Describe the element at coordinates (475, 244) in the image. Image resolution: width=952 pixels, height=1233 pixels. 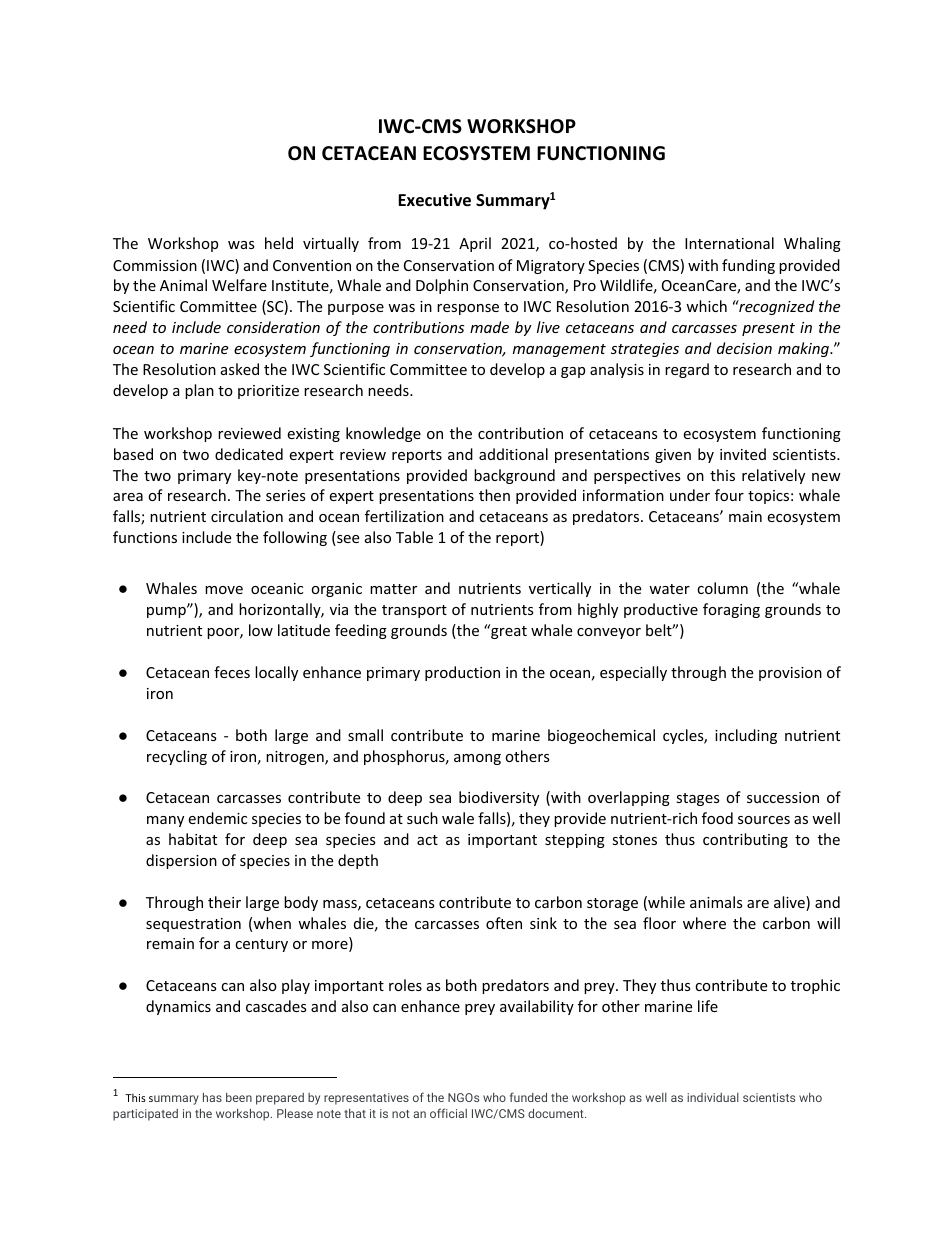
I see `April` at that location.
